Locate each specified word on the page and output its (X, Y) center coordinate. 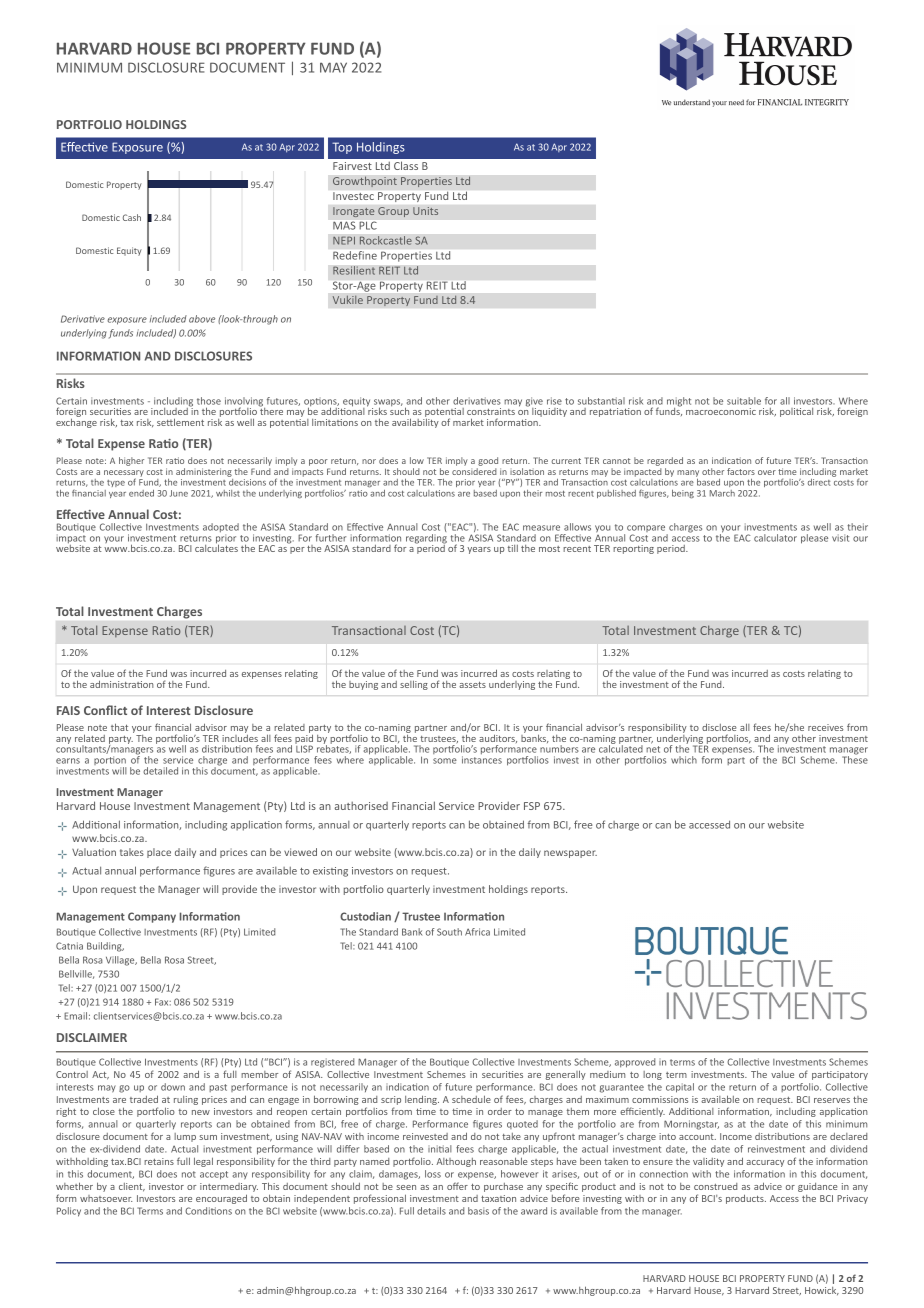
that (119, 727)
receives (825, 727)
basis (478, 1211)
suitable (744, 401)
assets (472, 685)
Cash (132, 217)
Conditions (208, 1211)
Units (425, 211)
